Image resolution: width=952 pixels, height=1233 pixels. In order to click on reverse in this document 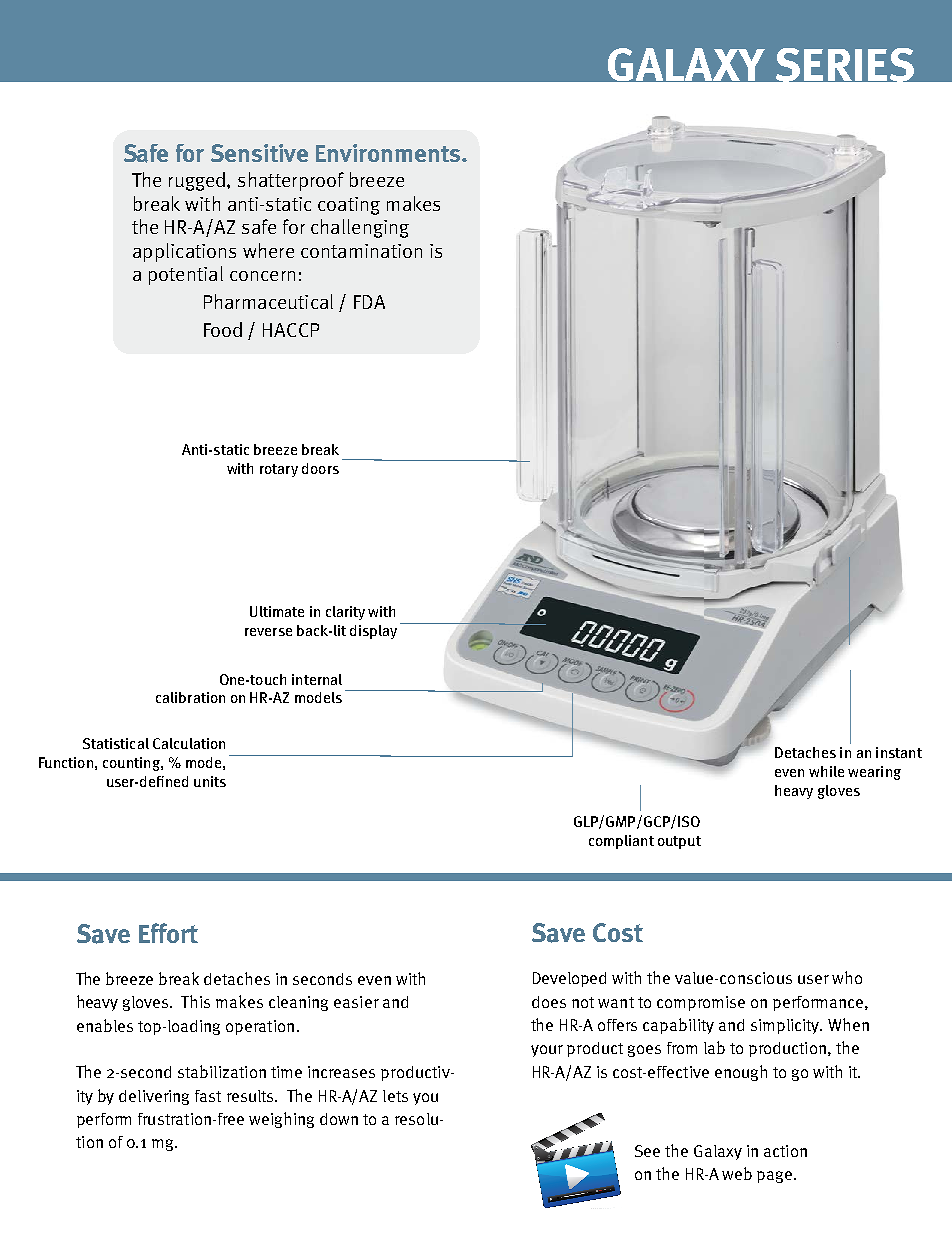, I will do `click(268, 632)`.
